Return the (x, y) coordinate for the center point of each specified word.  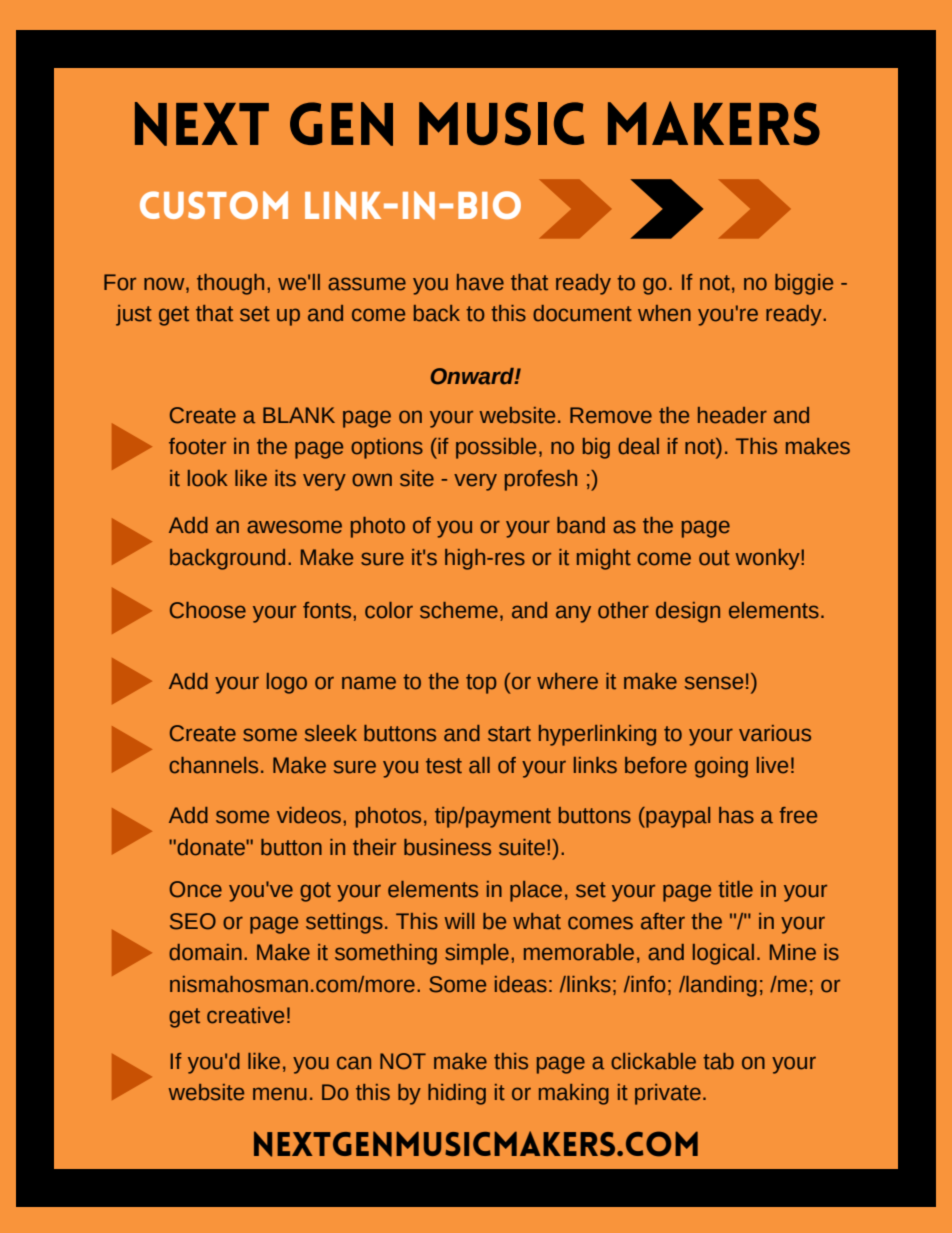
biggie (804, 284)
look (208, 478)
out (714, 558)
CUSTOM (214, 205)
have (480, 282)
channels (213, 765)
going (721, 767)
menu (280, 1094)
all (479, 765)
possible (496, 448)
